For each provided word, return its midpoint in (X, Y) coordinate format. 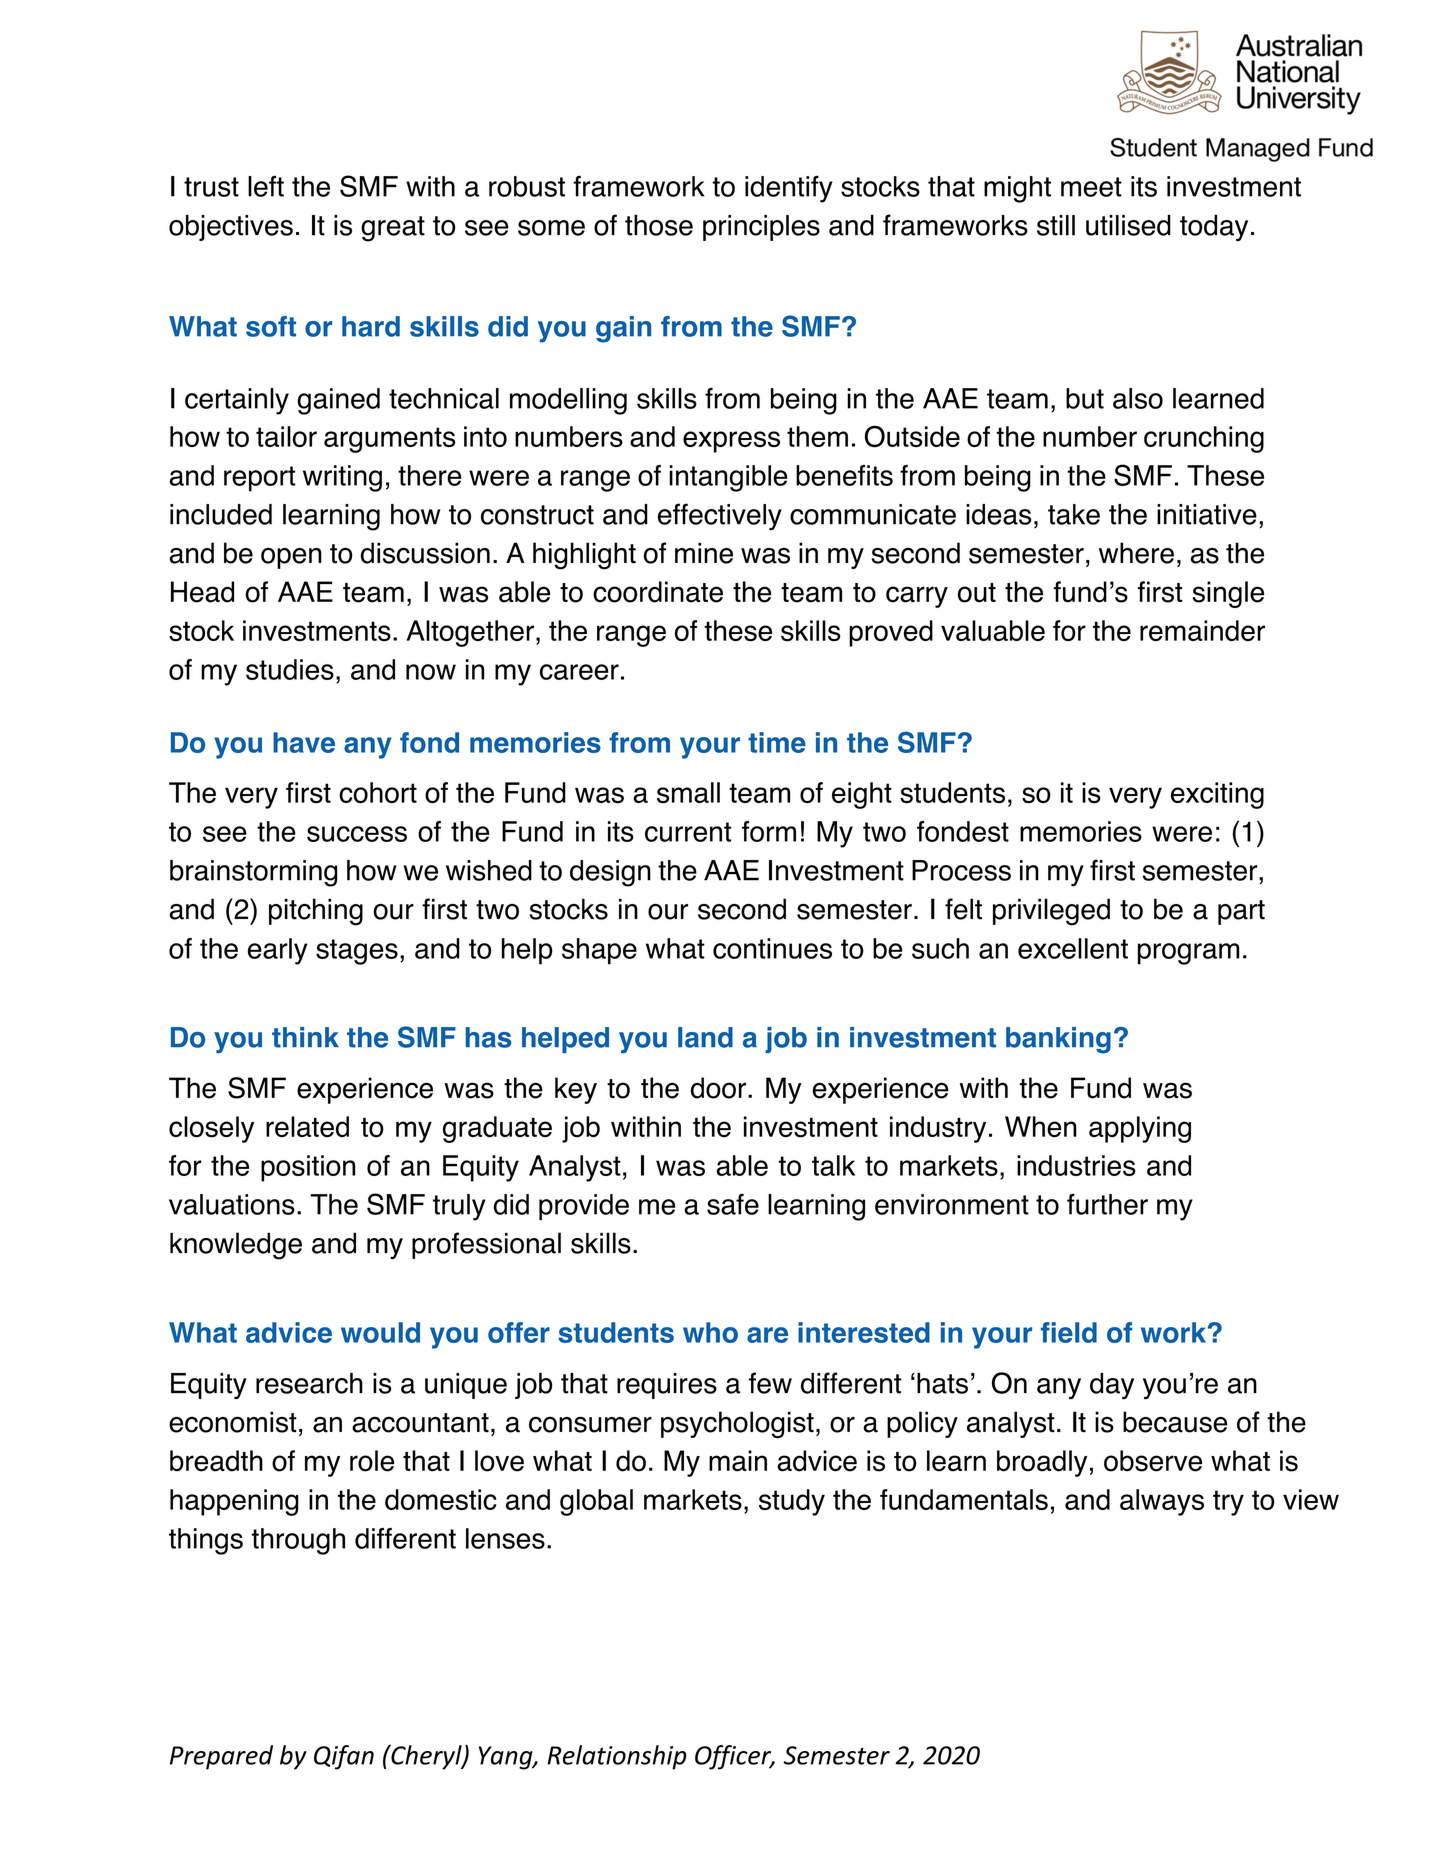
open (291, 558)
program (1189, 954)
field (1069, 1332)
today (1214, 228)
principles (761, 228)
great (393, 229)
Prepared (221, 1757)
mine (704, 553)
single (1228, 594)
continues (772, 948)
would (380, 1332)
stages (357, 952)
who (710, 1332)
